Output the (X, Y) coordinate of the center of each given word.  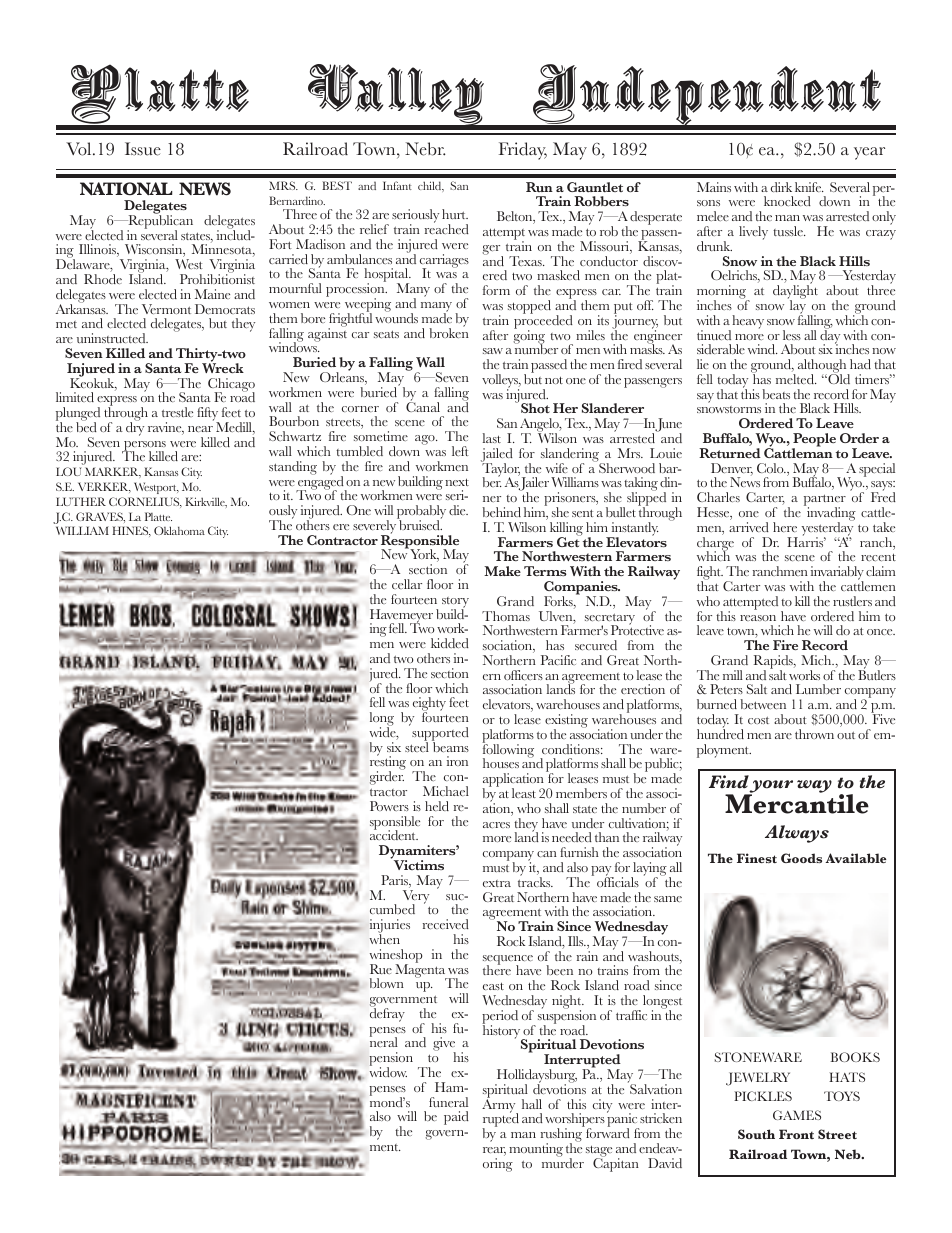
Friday (523, 151)
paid (456, 1118)
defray (387, 1014)
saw (493, 351)
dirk (781, 187)
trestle (177, 412)
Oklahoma (179, 530)
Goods (801, 858)
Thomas (506, 616)
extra (497, 883)
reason (758, 618)
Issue (143, 149)
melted (796, 379)
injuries (390, 927)
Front (796, 1134)
